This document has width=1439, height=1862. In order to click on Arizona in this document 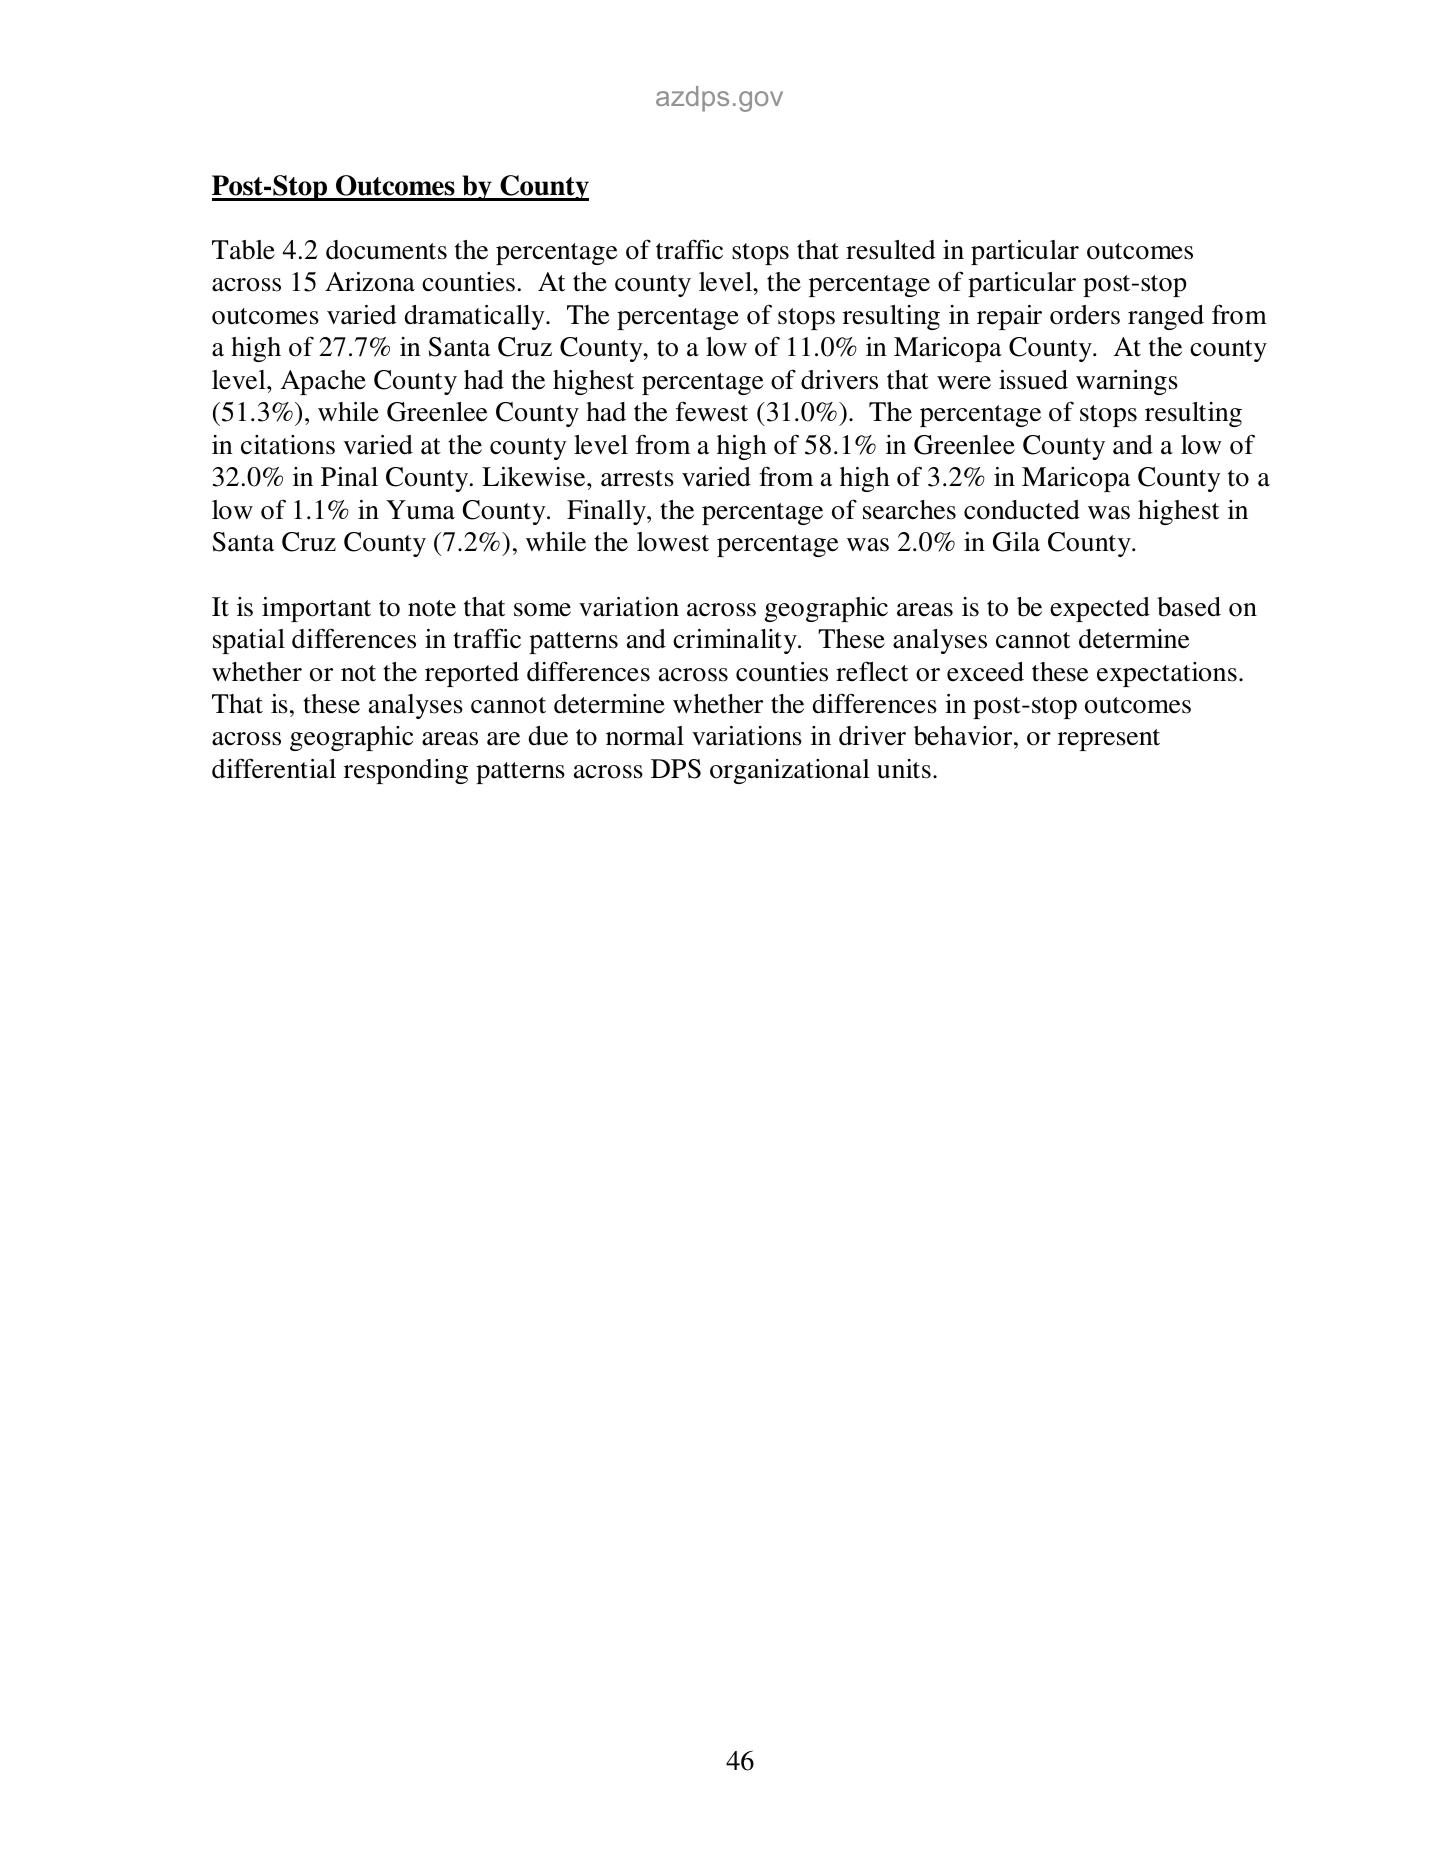, I will do `click(370, 282)`.
